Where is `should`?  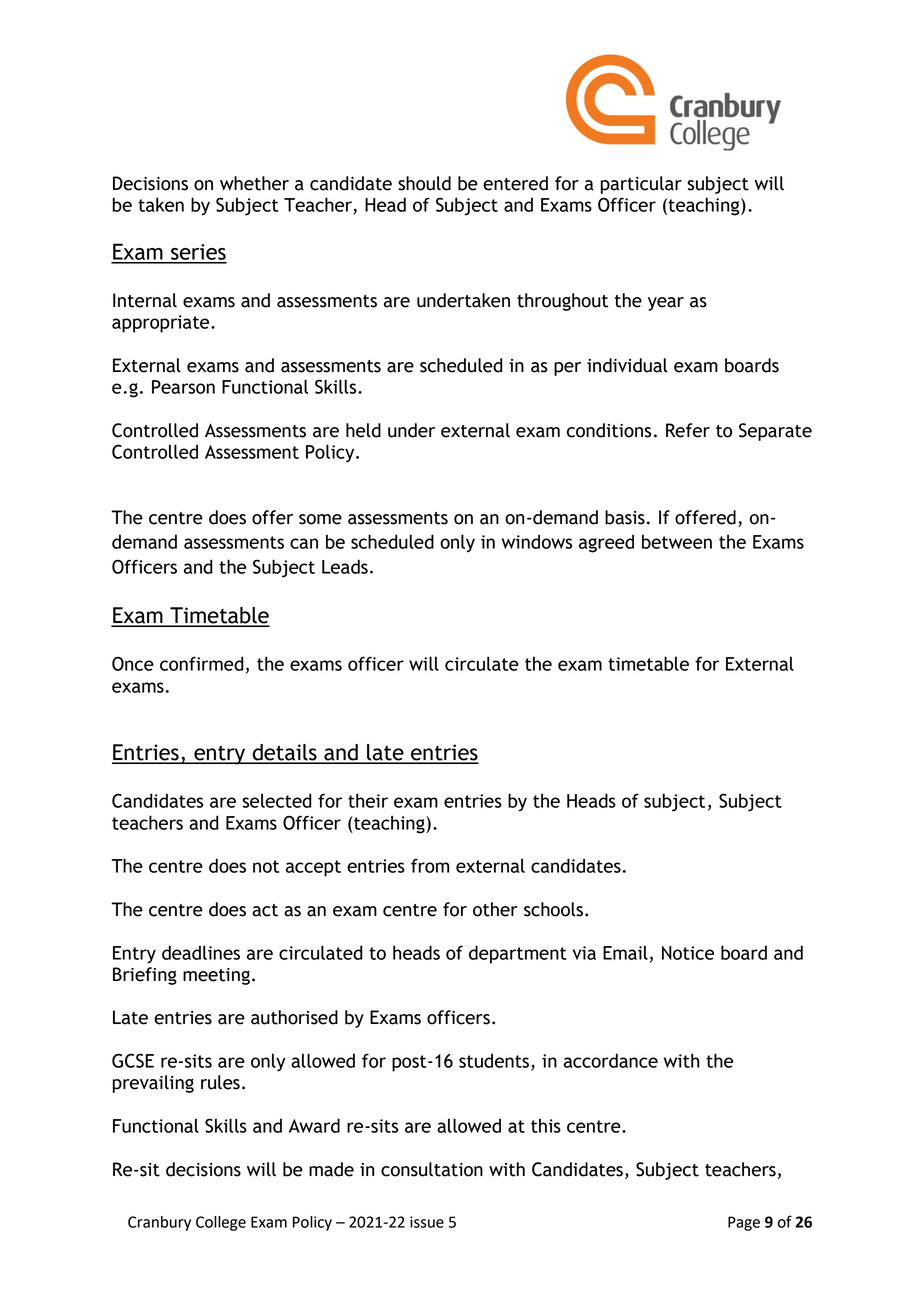 should is located at coordinates (424, 183).
